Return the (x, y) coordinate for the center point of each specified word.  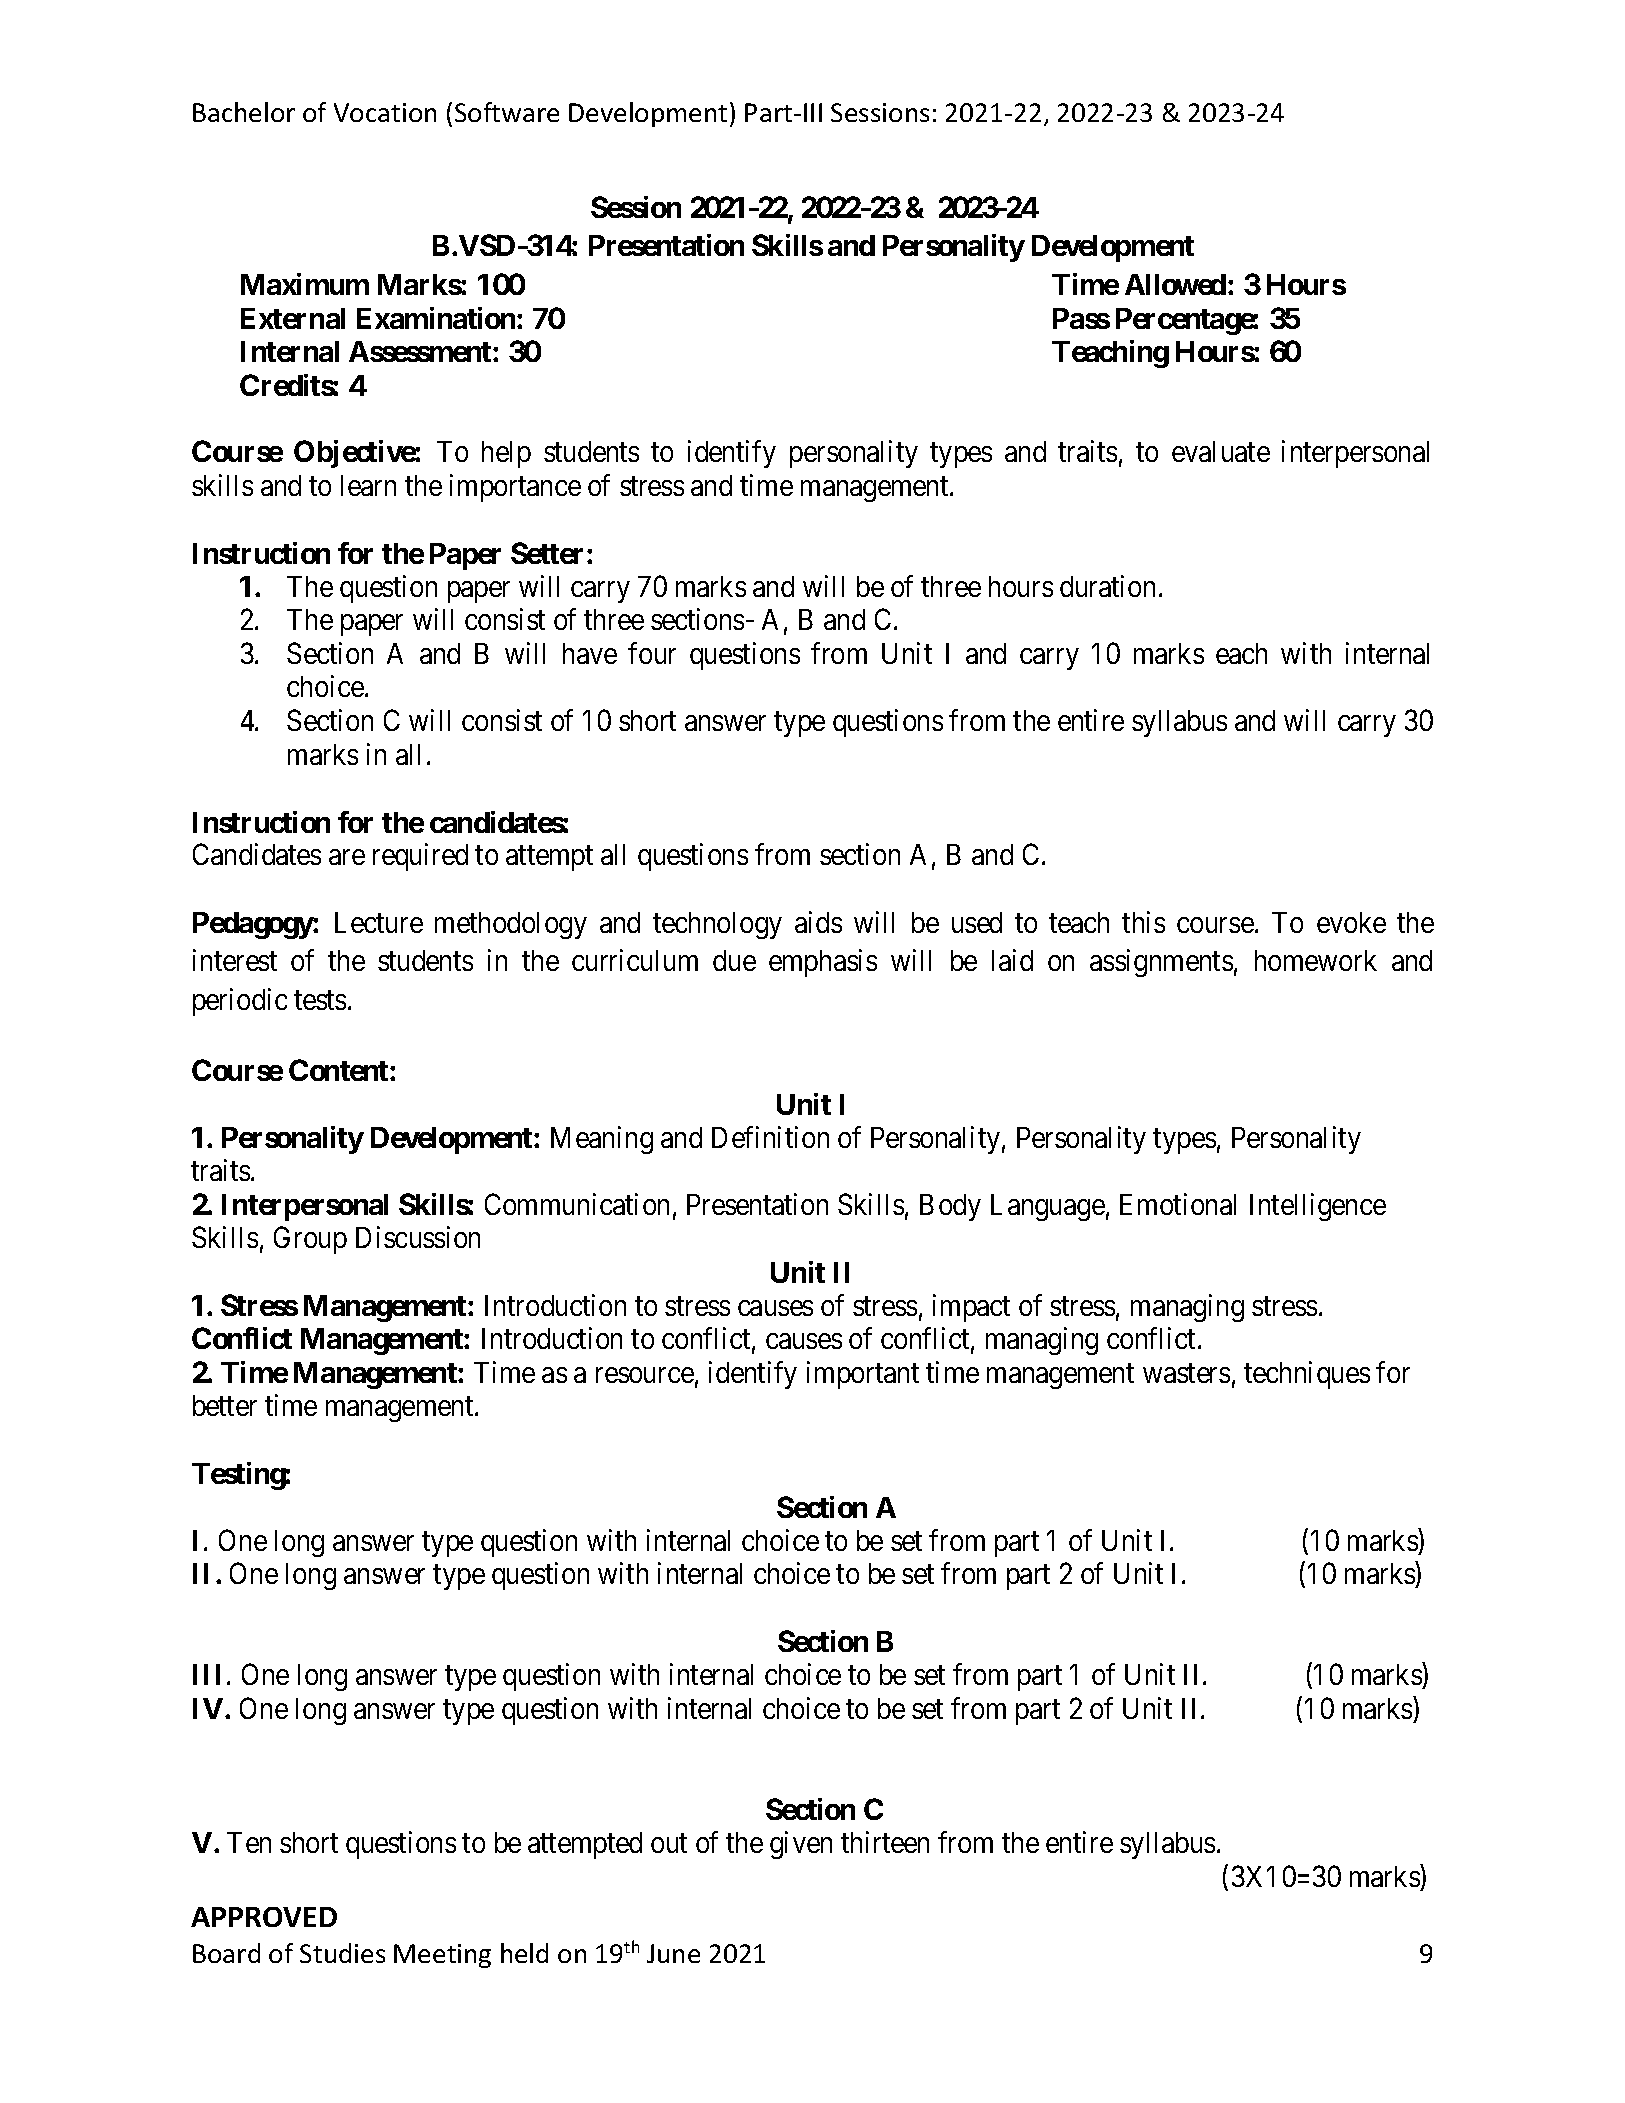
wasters (1186, 1373)
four (652, 653)
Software (507, 112)
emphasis (823, 963)
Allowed (1175, 284)
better (225, 1405)
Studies (342, 1953)
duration (1107, 586)
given (801, 1845)
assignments (1161, 963)
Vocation (385, 112)
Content (340, 1070)
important (863, 1375)
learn (368, 485)
